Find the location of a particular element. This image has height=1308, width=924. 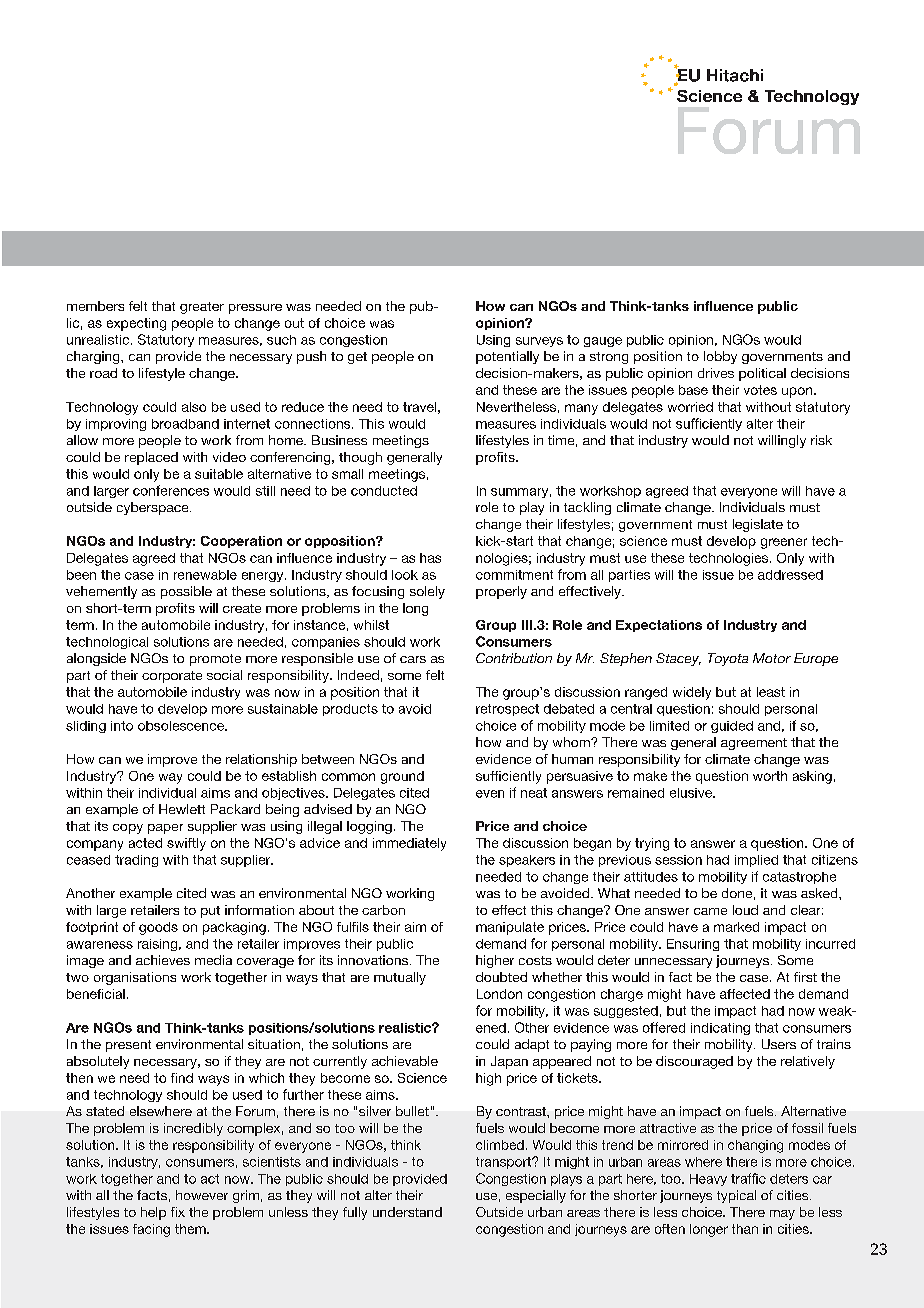

manipulate is located at coordinates (510, 928).
